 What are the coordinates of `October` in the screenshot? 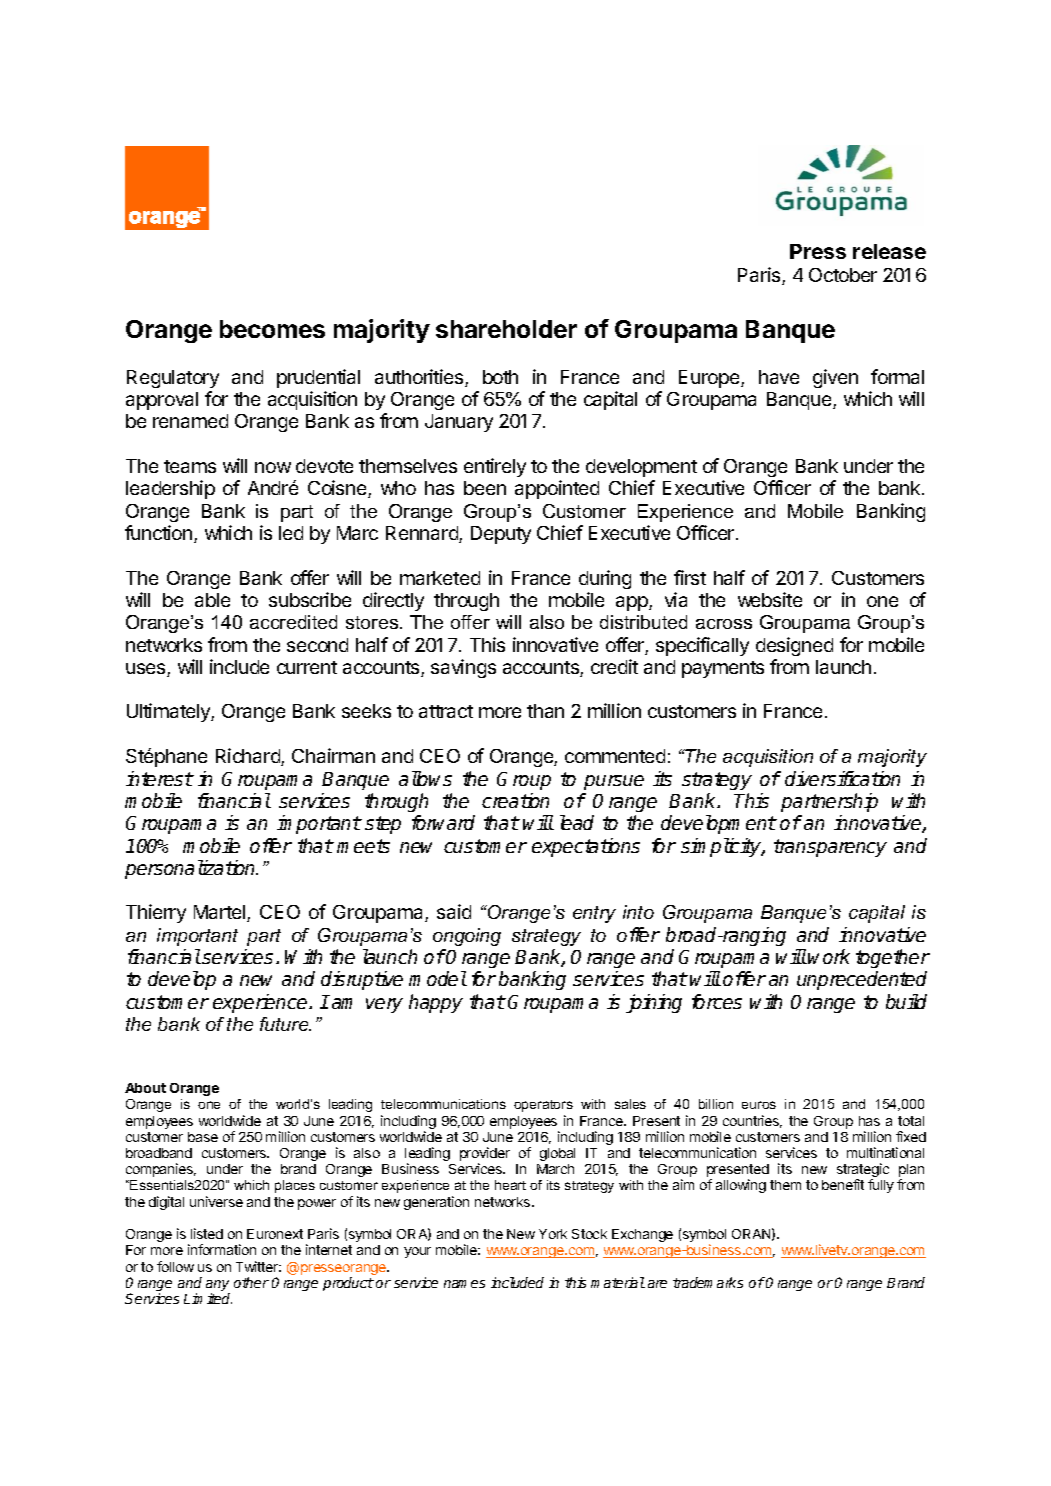 It's located at (843, 275).
